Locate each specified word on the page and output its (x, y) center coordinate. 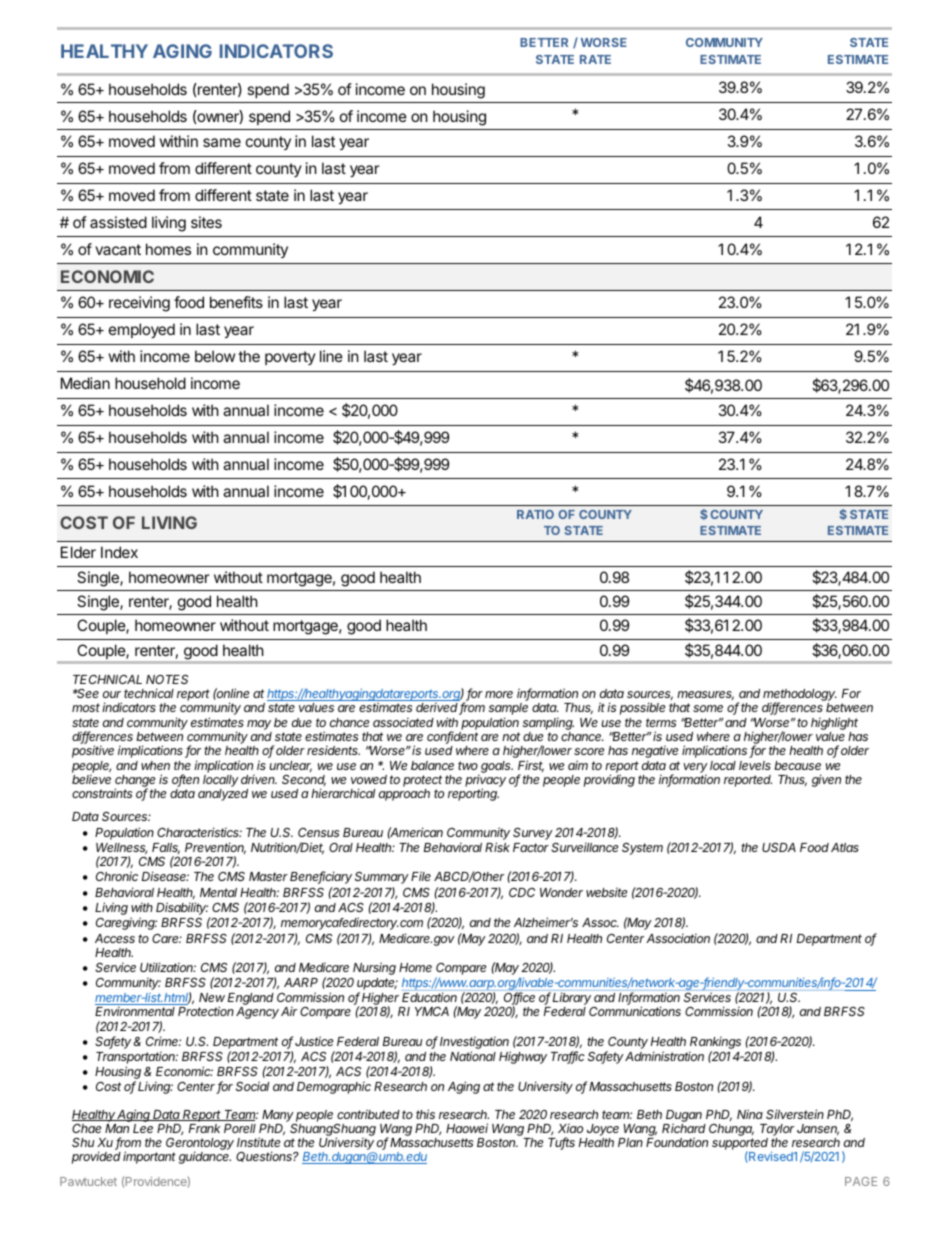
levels (755, 765)
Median (85, 383)
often (185, 780)
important (149, 1157)
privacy (485, 782)
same (222, 142)
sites (206, 222)
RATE (595, 59)
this (425, 1114)
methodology (800, 696)
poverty (290, 358)
